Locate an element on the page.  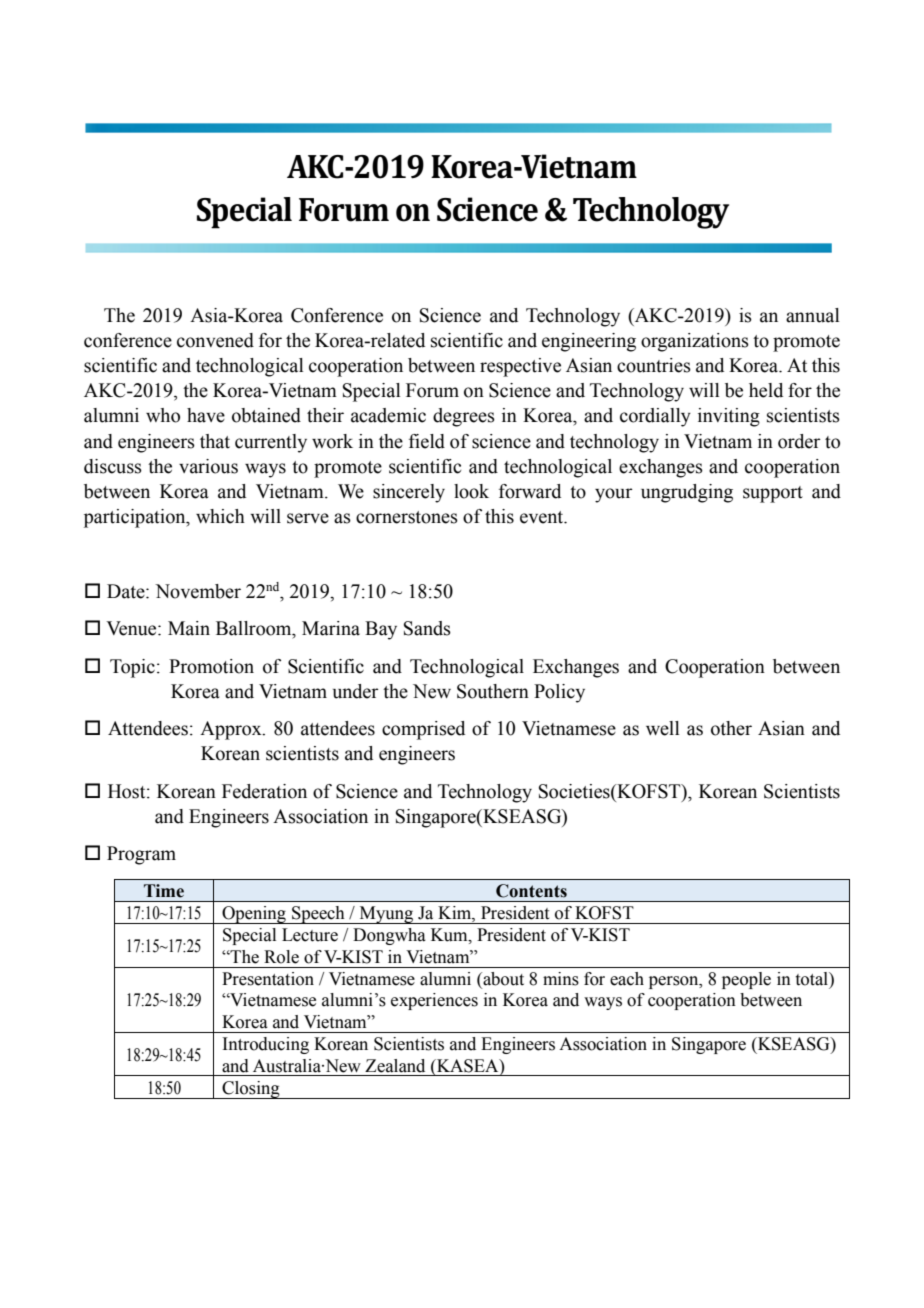
Time is located at coordinates (164, 891).
